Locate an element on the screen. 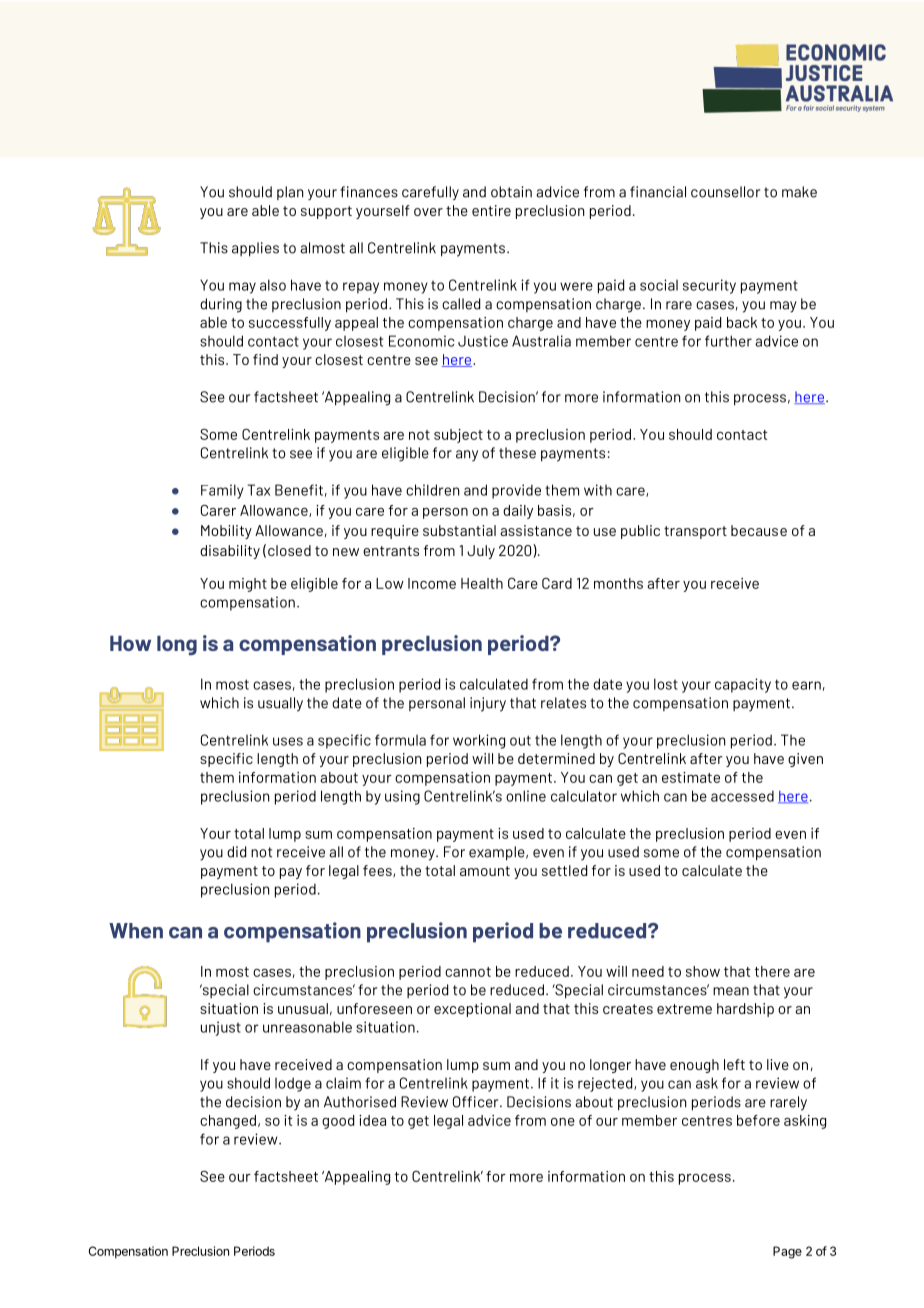 The image size is (924, 1308). any is located at coordinates (467, 456).
